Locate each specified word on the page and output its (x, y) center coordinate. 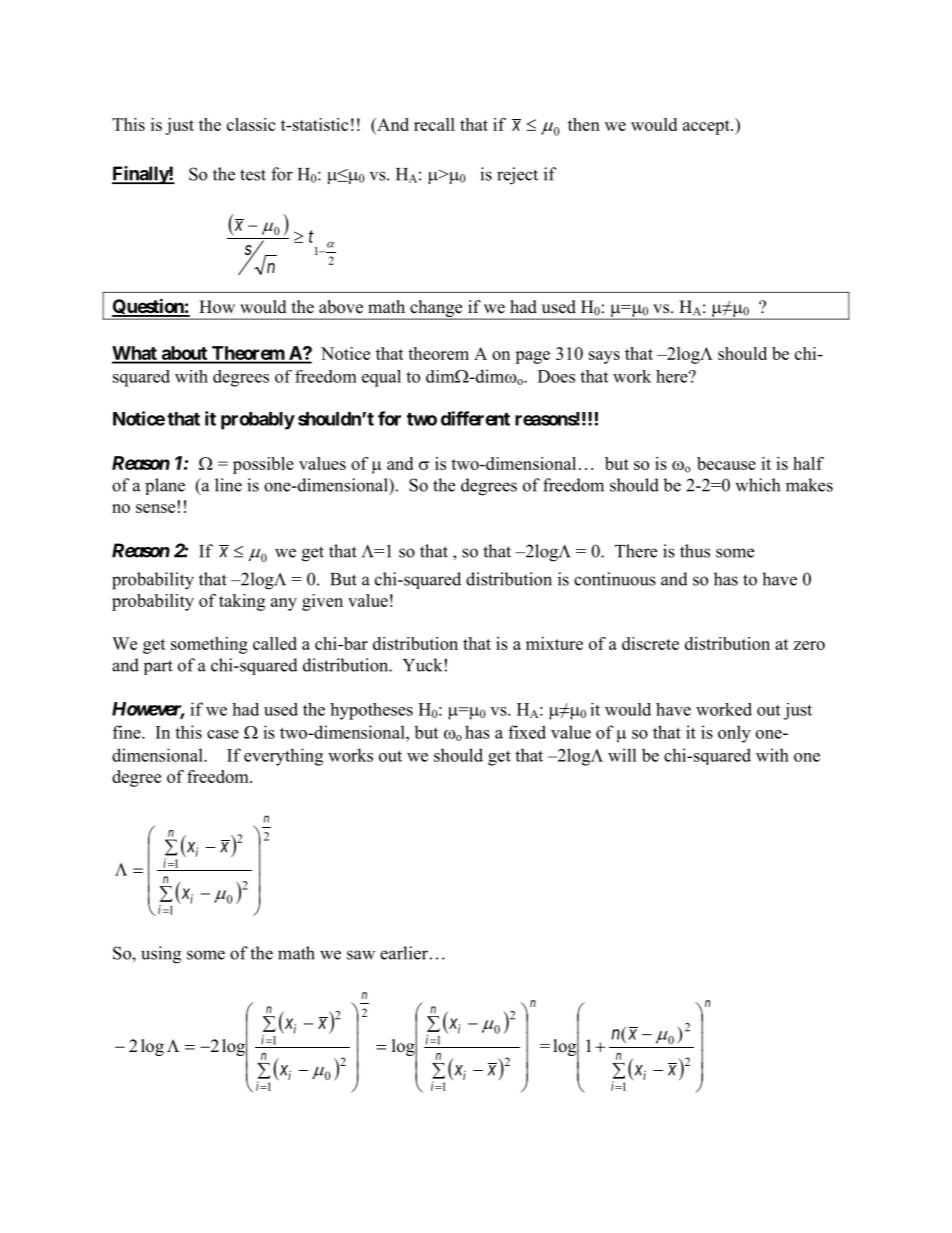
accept (707, 127)
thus (695, 551)
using (161, 955)
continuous (615, 579)
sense (155, 508)
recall (434, 124)
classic (251, 124)
